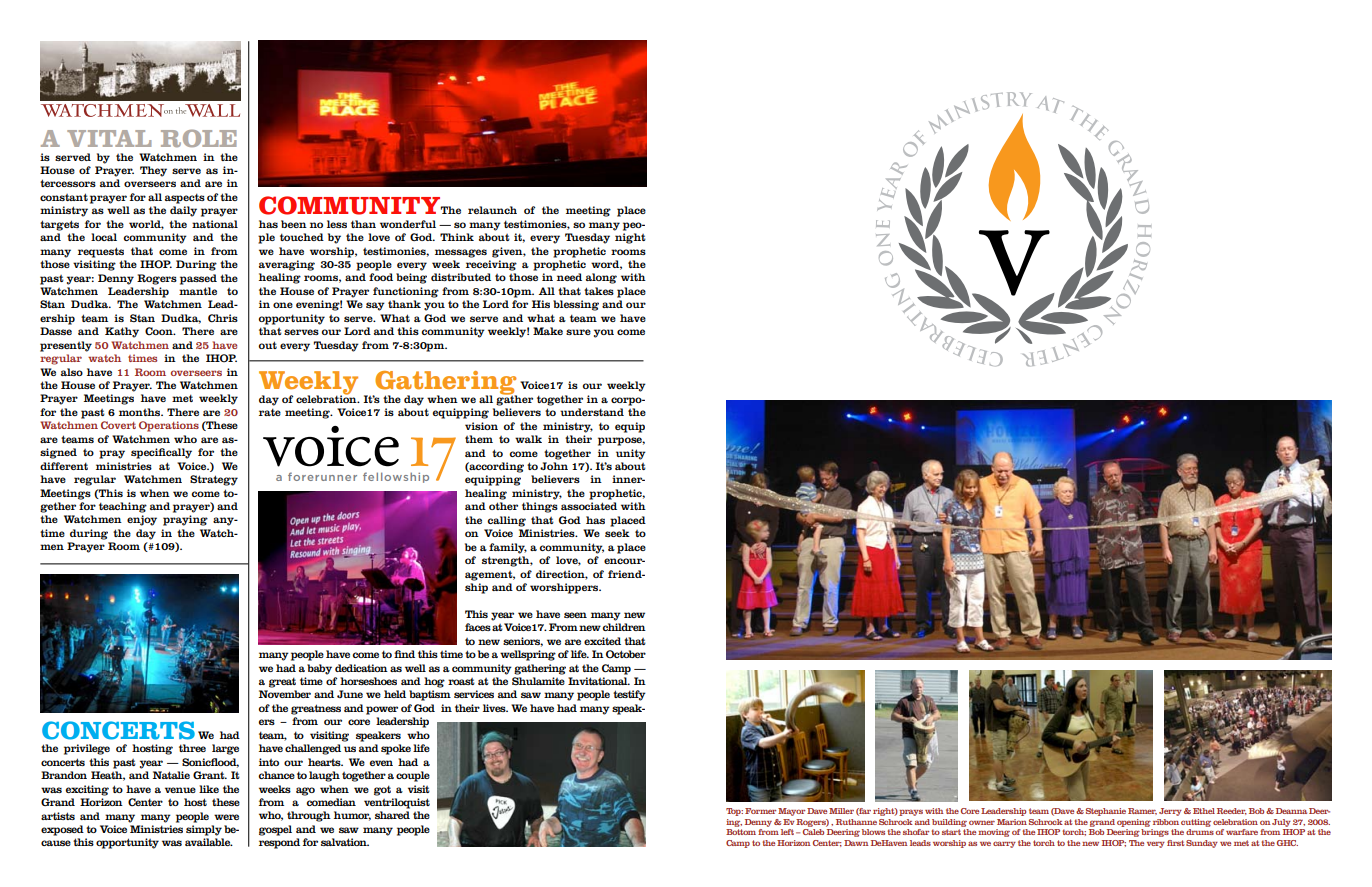 This screenshot has width=1372, height=887. What do you see at coordinates (204, 830) in the screenshot?
I see `simply` at bounding box center [204, 830].
